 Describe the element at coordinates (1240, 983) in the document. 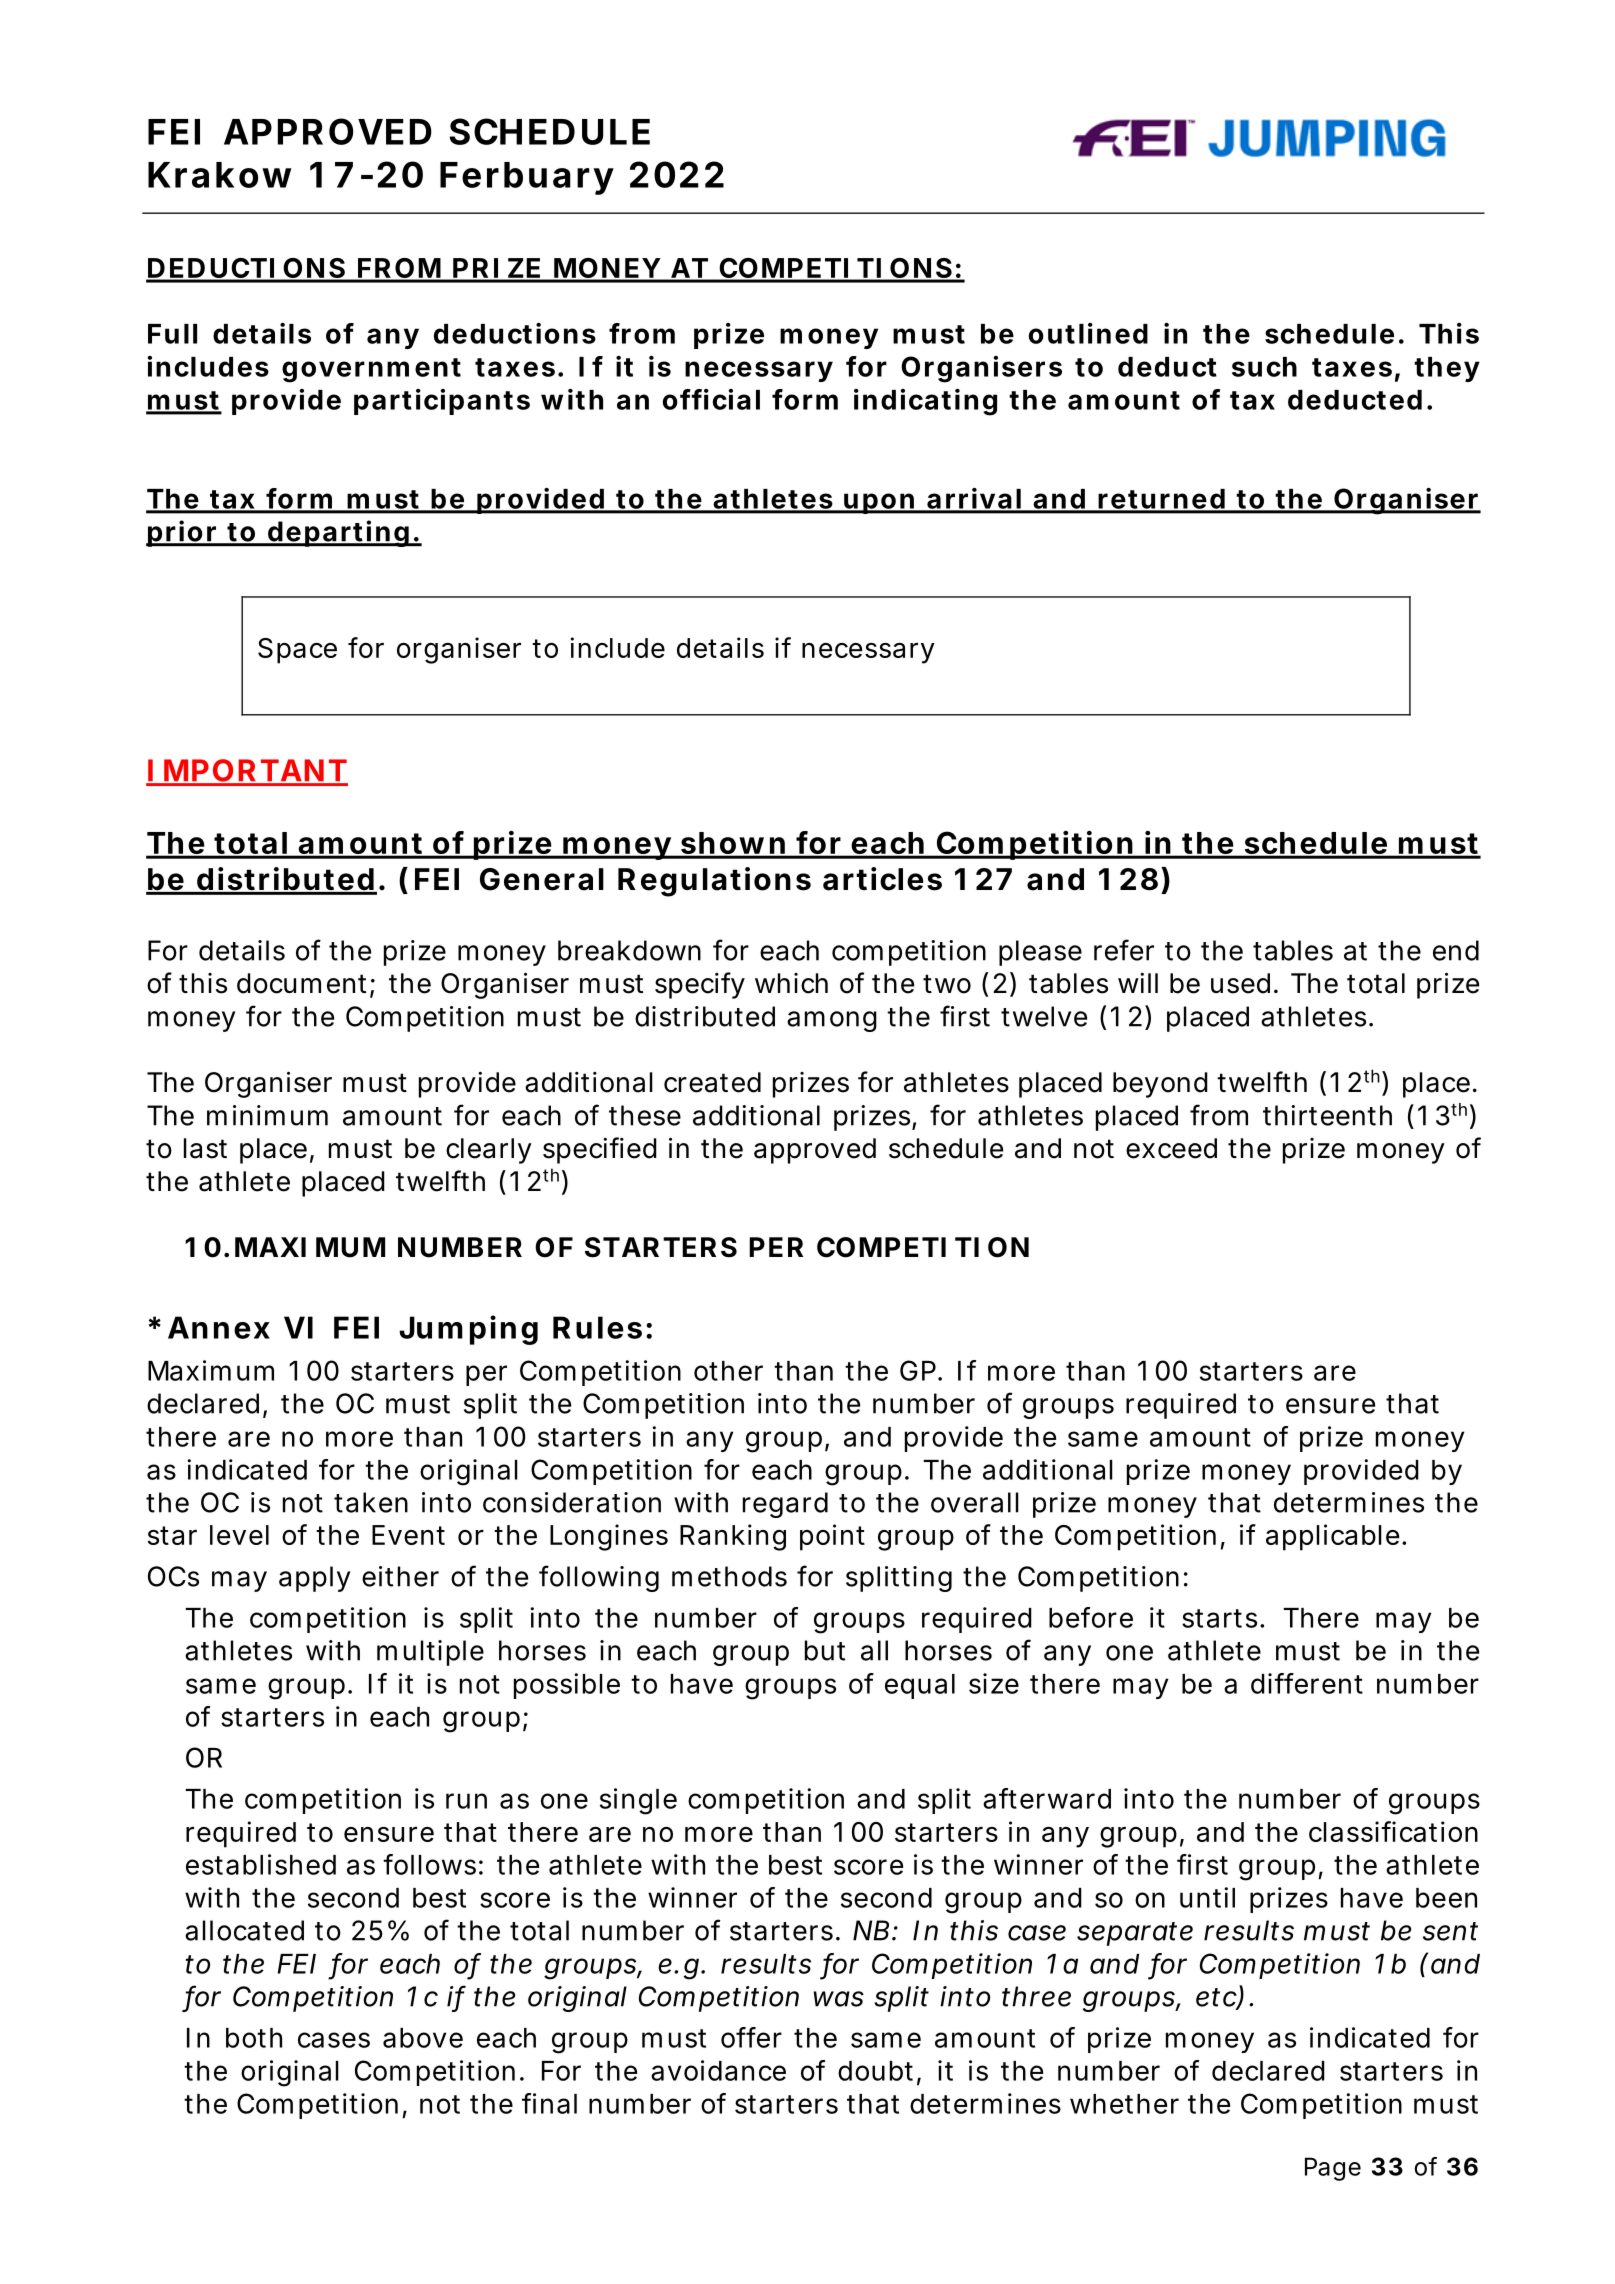

I see `used` at that location.
